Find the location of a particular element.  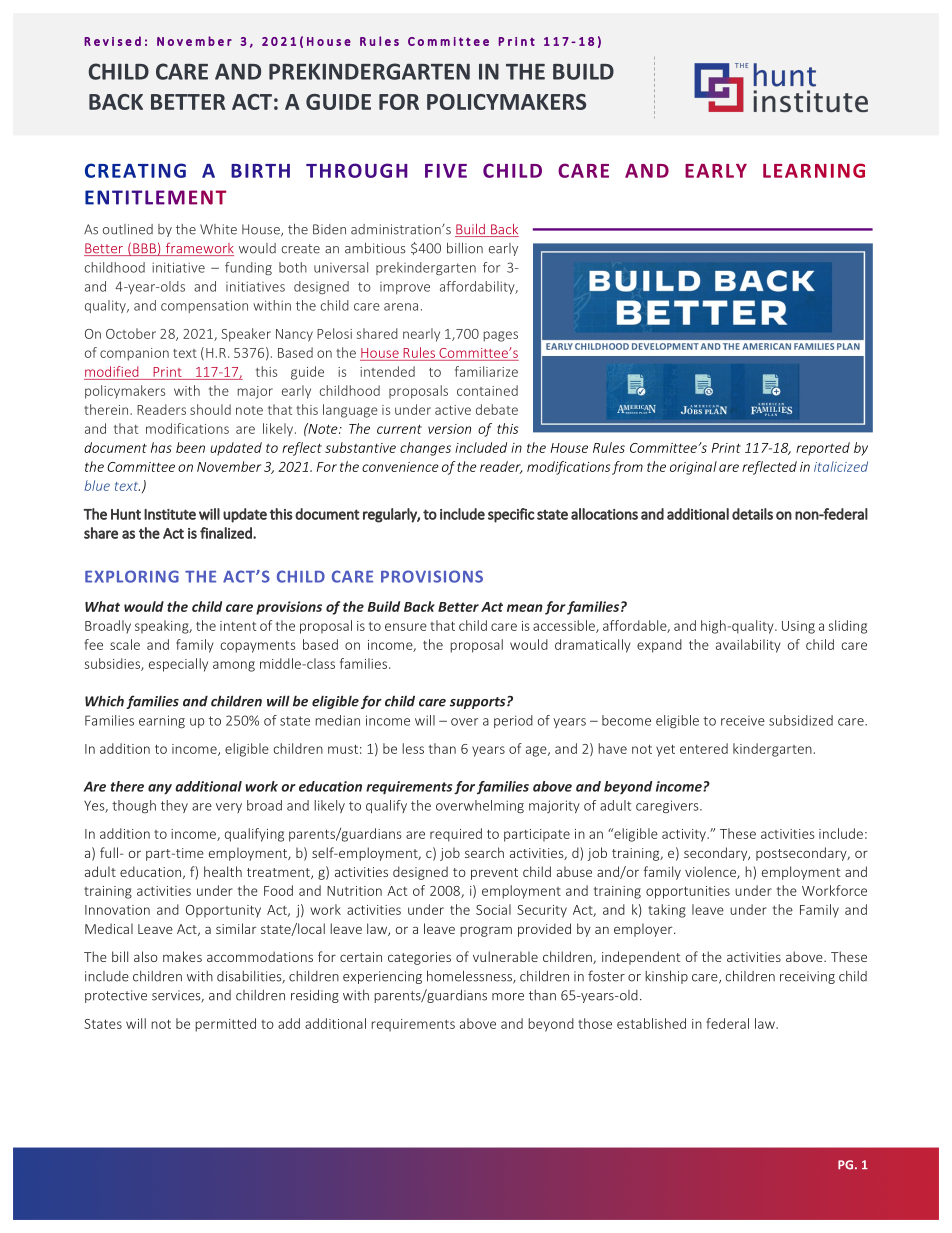

receiving is located at coordinates (807, 977).
